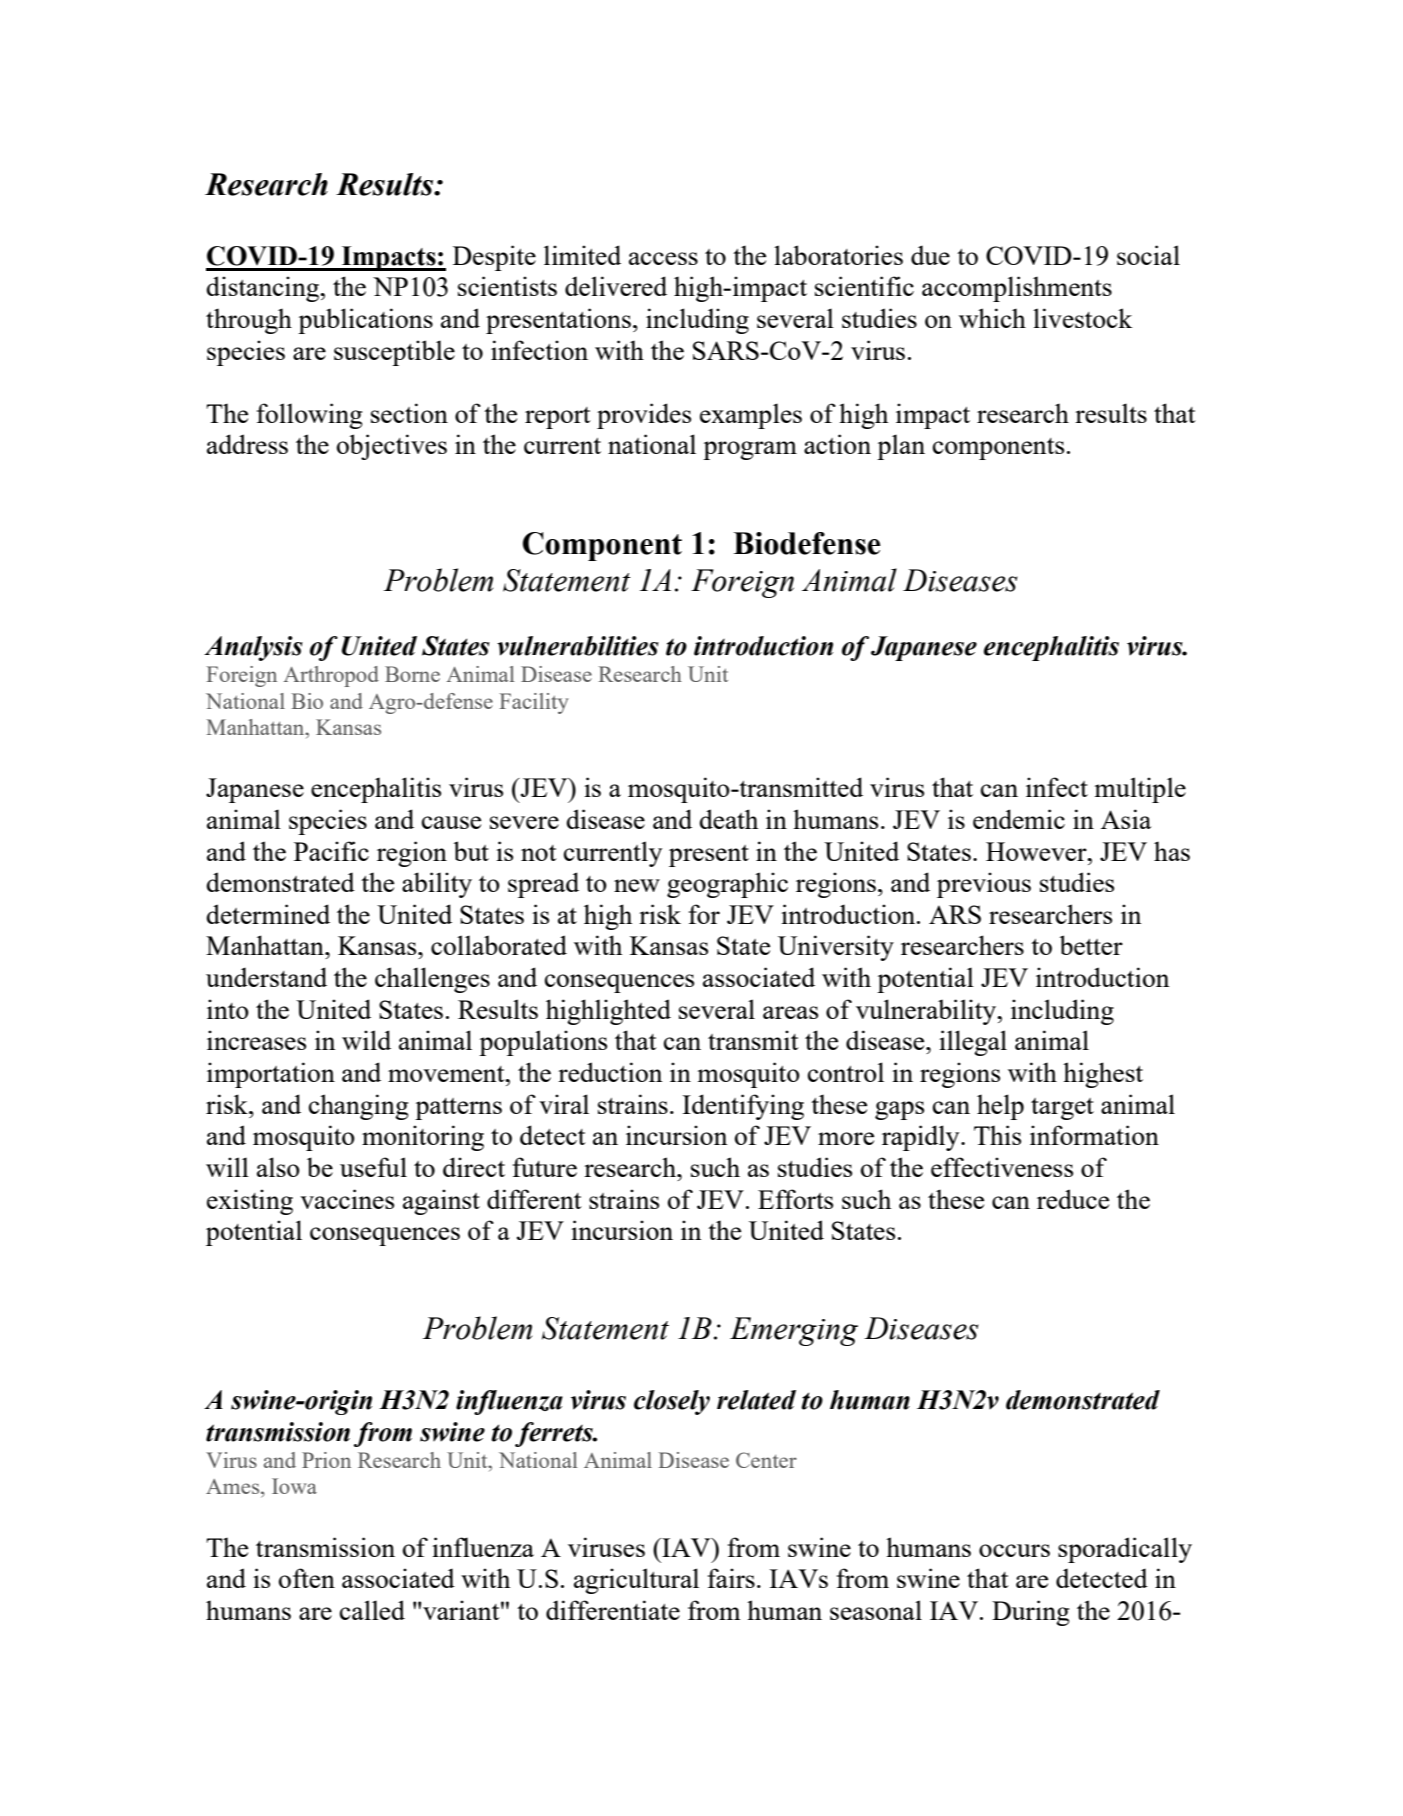 This screenshot has height=1816, width=1403. What do you see at coordinates (663, 258) in the screenshot?
I see `access` at bounding box center [663, 258].
